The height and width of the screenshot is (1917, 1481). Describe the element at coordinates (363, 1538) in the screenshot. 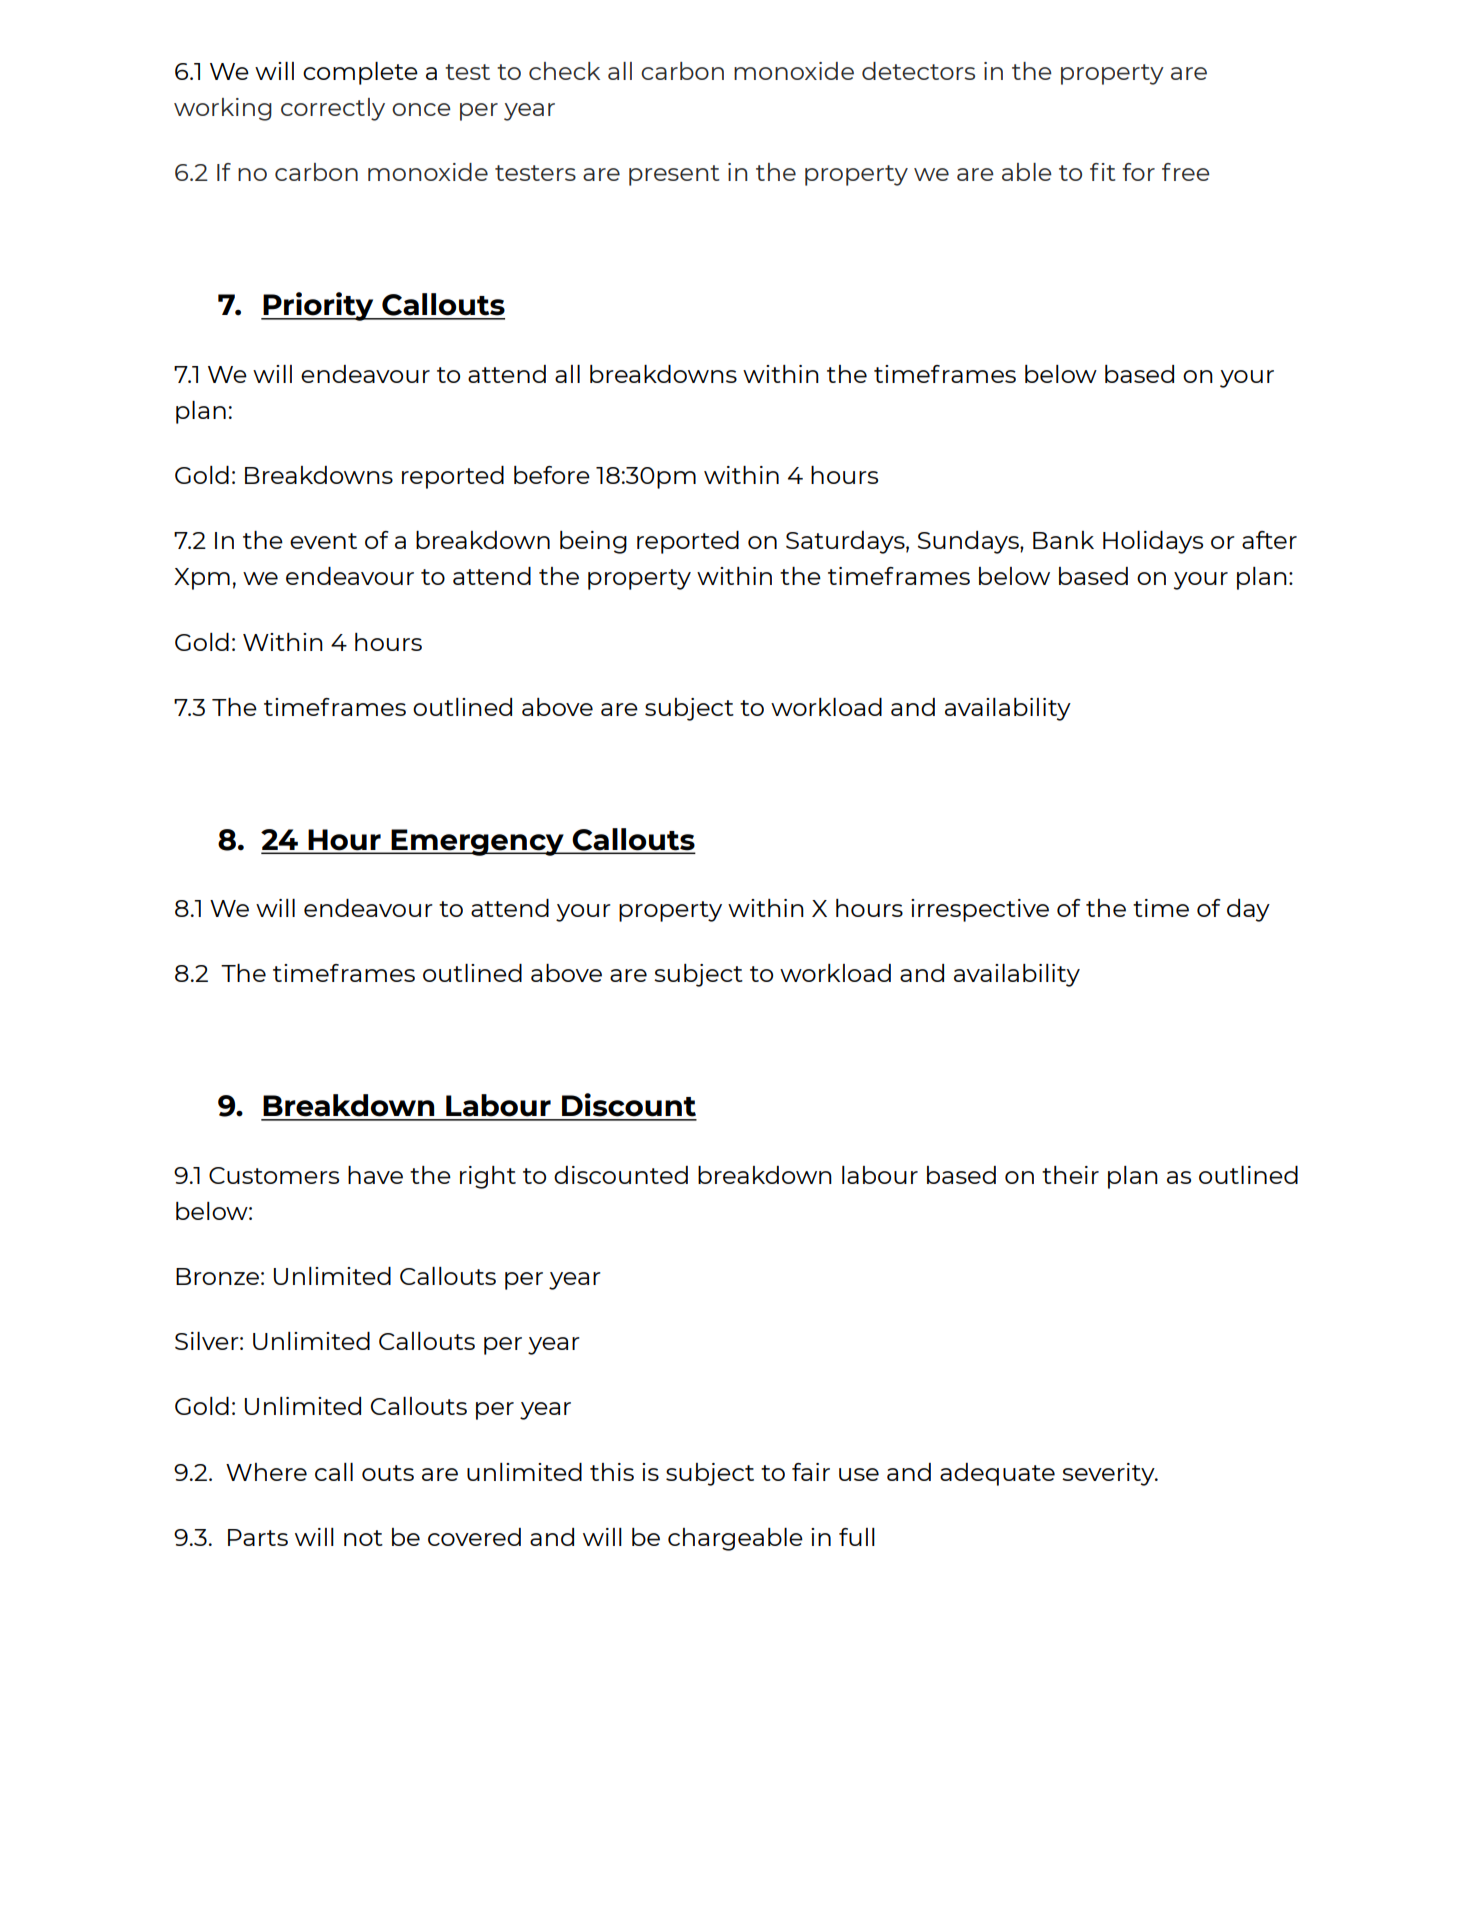

I see `not` at that location.
